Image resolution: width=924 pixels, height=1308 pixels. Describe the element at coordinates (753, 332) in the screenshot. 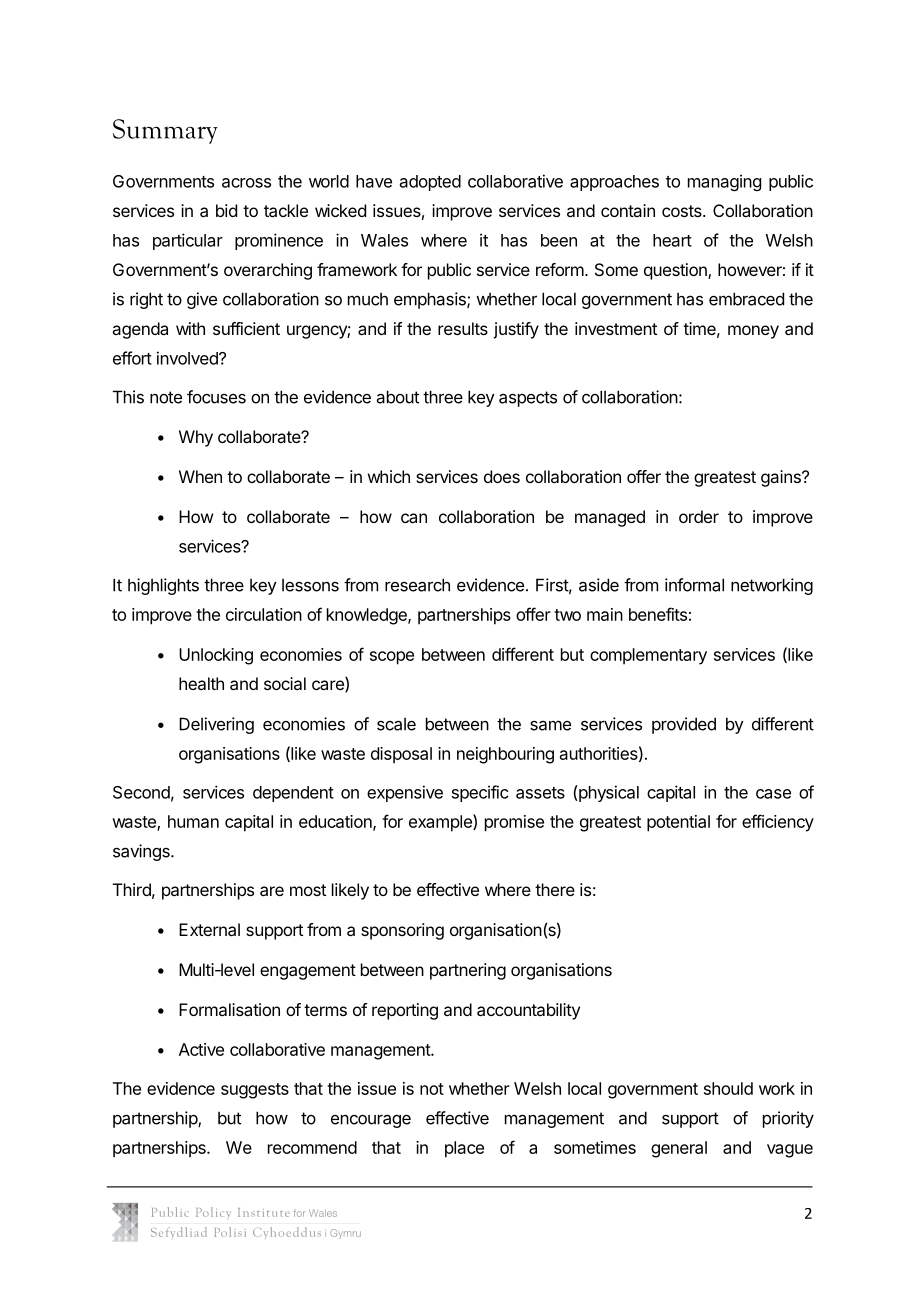

I see `money` at that location.
